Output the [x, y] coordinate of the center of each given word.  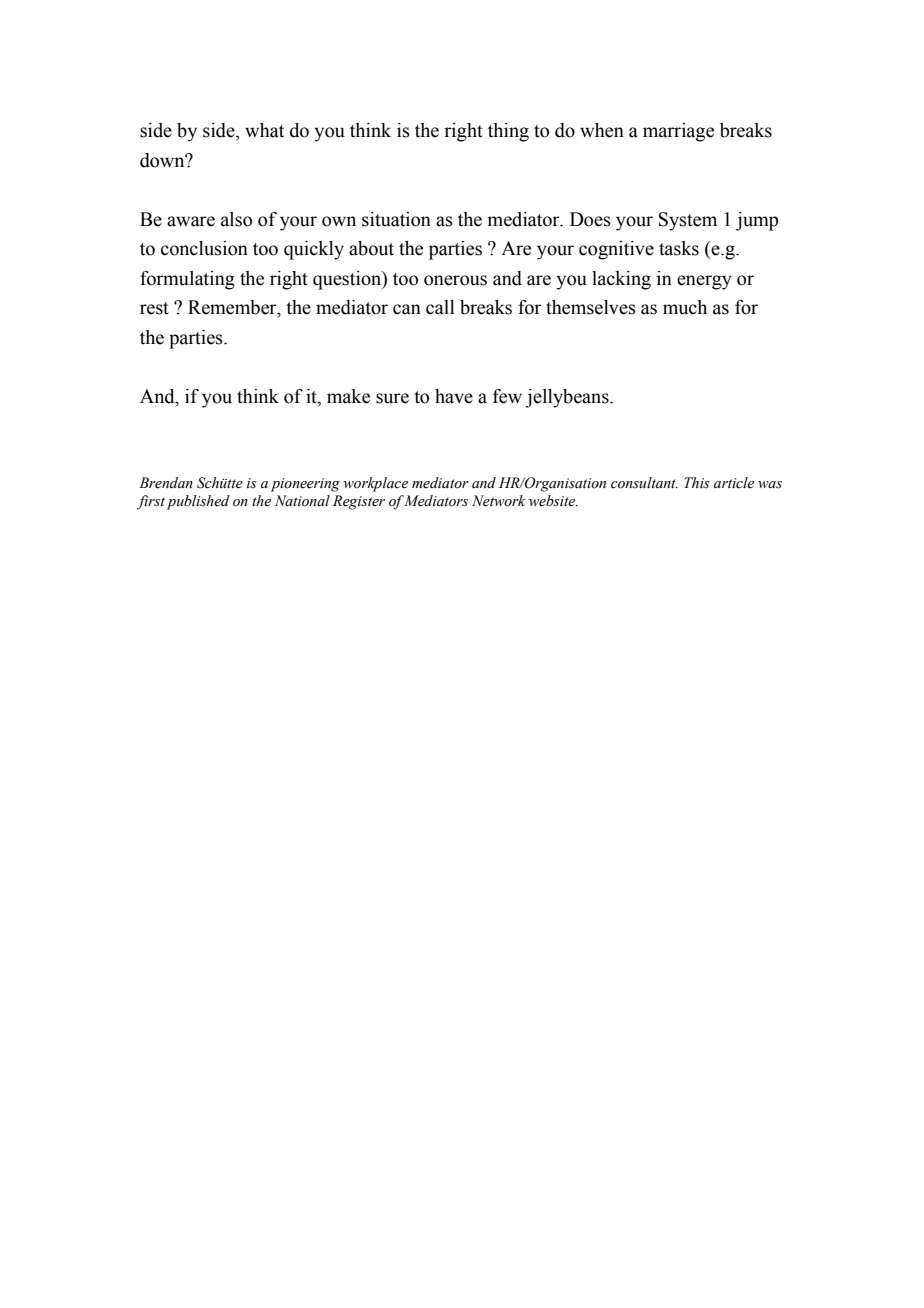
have [454, 396]
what [264, 130]
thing [508, 132]
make [348, 396]
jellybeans [568, 398]
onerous [455, 280]
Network [498, 501]
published [198, 502]
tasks [679, 248]
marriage [678, 132]
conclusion [204, 248]
